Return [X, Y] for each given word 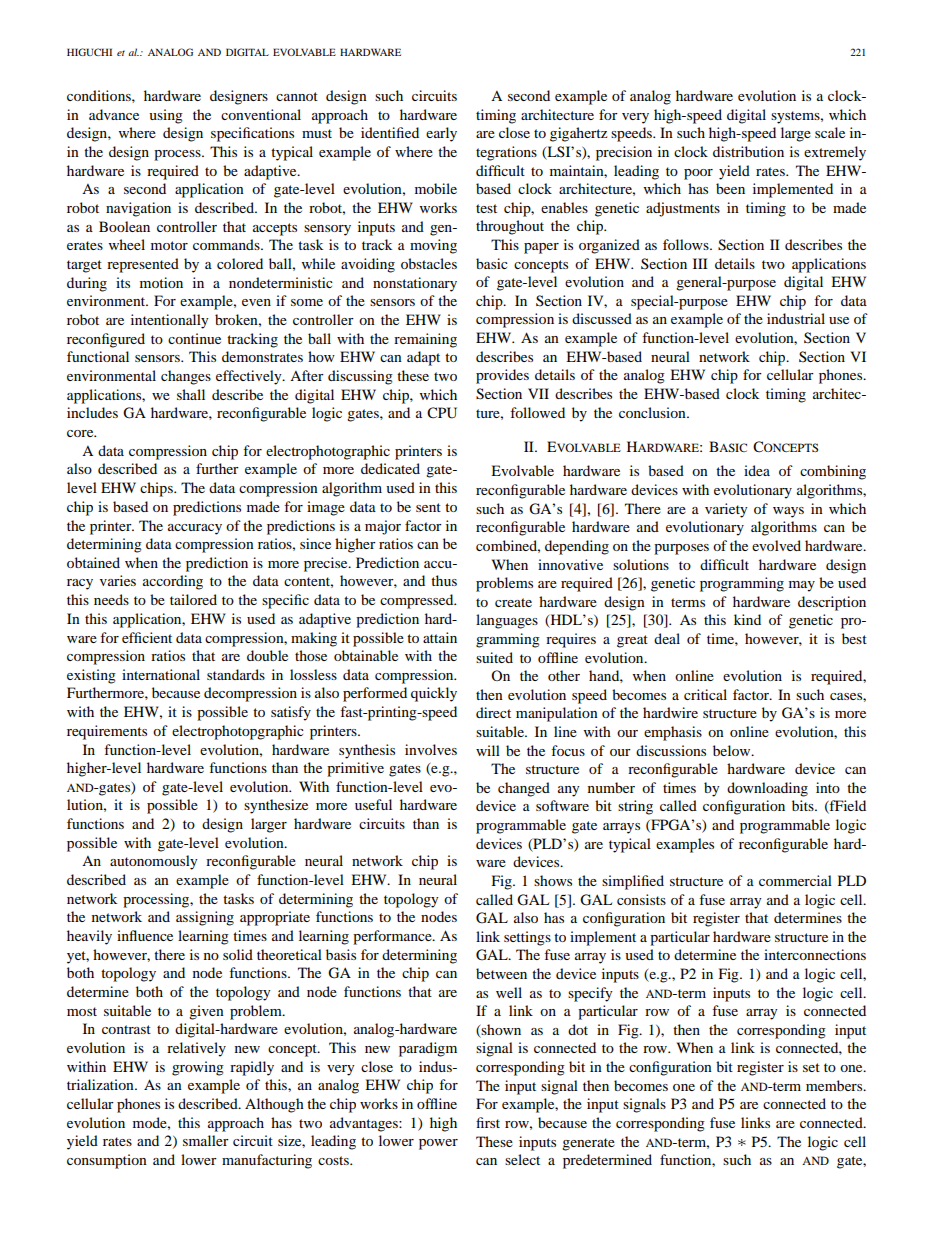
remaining [425, 340]
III [700, 263]
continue [194, 338]
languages [507, 621]
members [835, 1085]
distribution [748, 151]
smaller [206, 1140]
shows [553, 880]
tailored [193, 599]
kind [747, 619]
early [441, 134]
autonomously [154, 862]
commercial [795, 880]
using [166, 116]
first [488, 1122]
